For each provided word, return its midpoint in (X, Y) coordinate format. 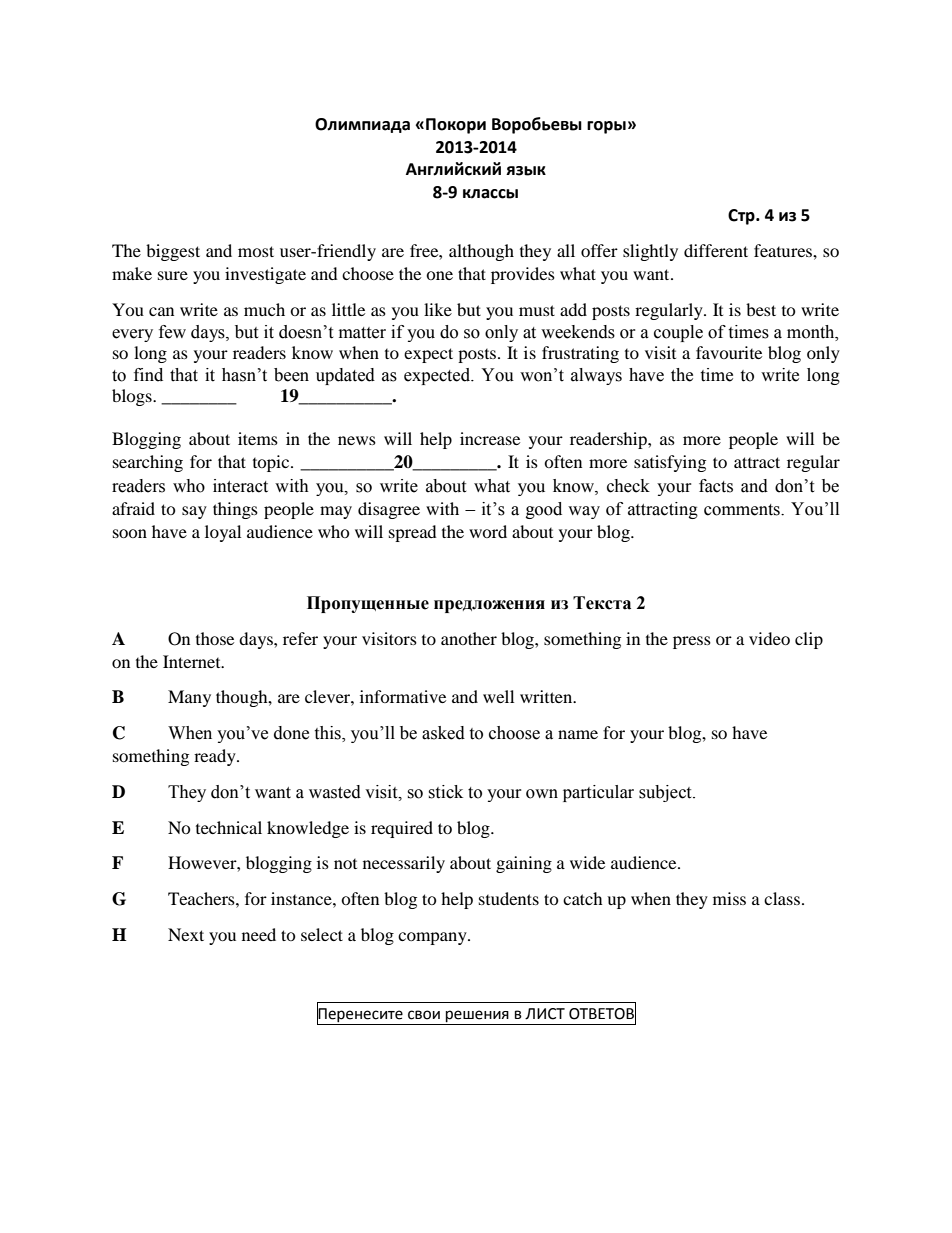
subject (666, 793)
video (769, 638)
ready (216, 757)
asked (443, 733)
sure (173, 275)
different (716, 250)
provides (523, 275)
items (258, 438)
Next (186, 934)
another (469, 638)
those (215, 638)
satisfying (670, 463)
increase (490, 438)
